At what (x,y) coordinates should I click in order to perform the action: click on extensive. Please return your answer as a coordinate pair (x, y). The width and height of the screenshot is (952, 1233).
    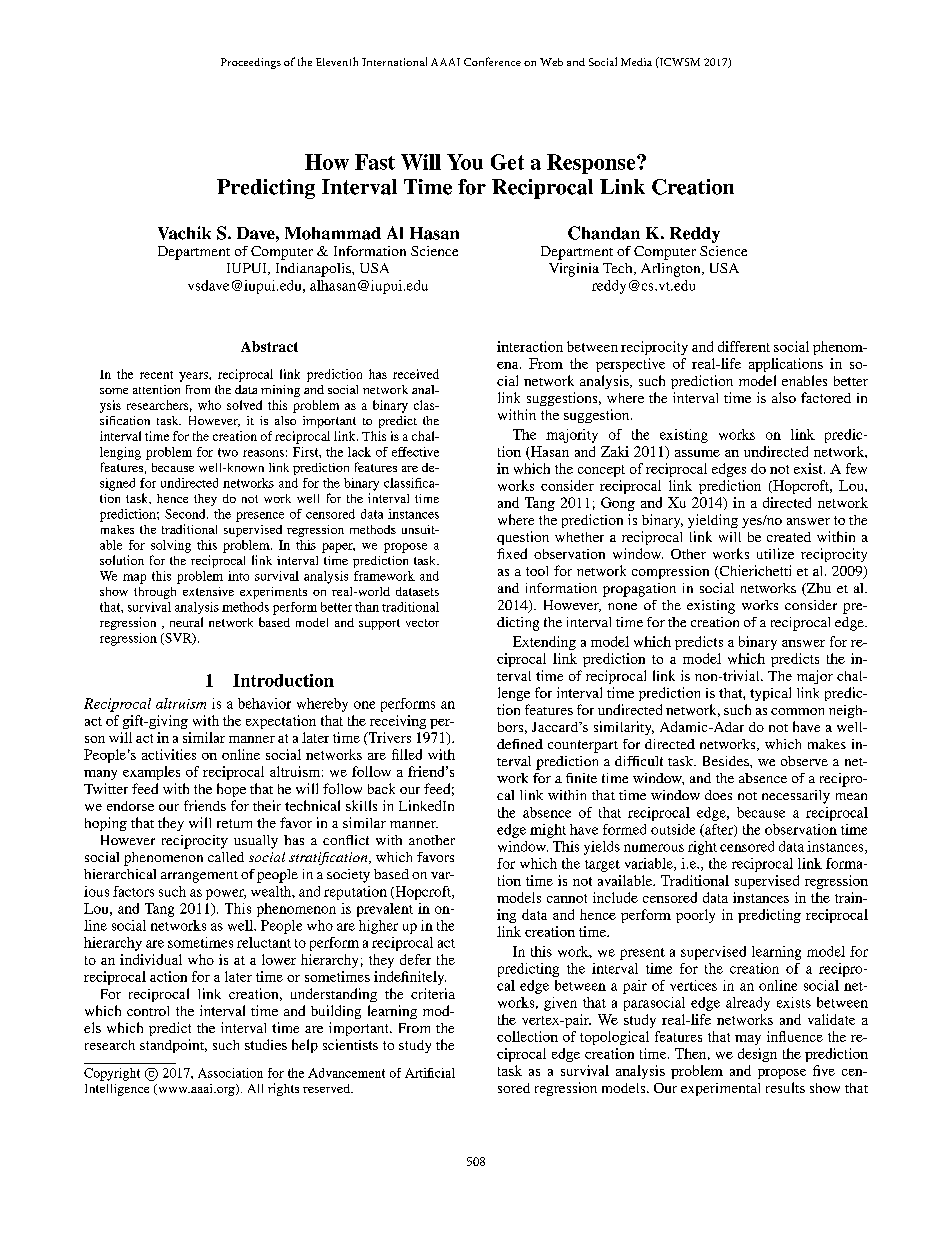
    Looking at the image, I should click on (208, 591).
